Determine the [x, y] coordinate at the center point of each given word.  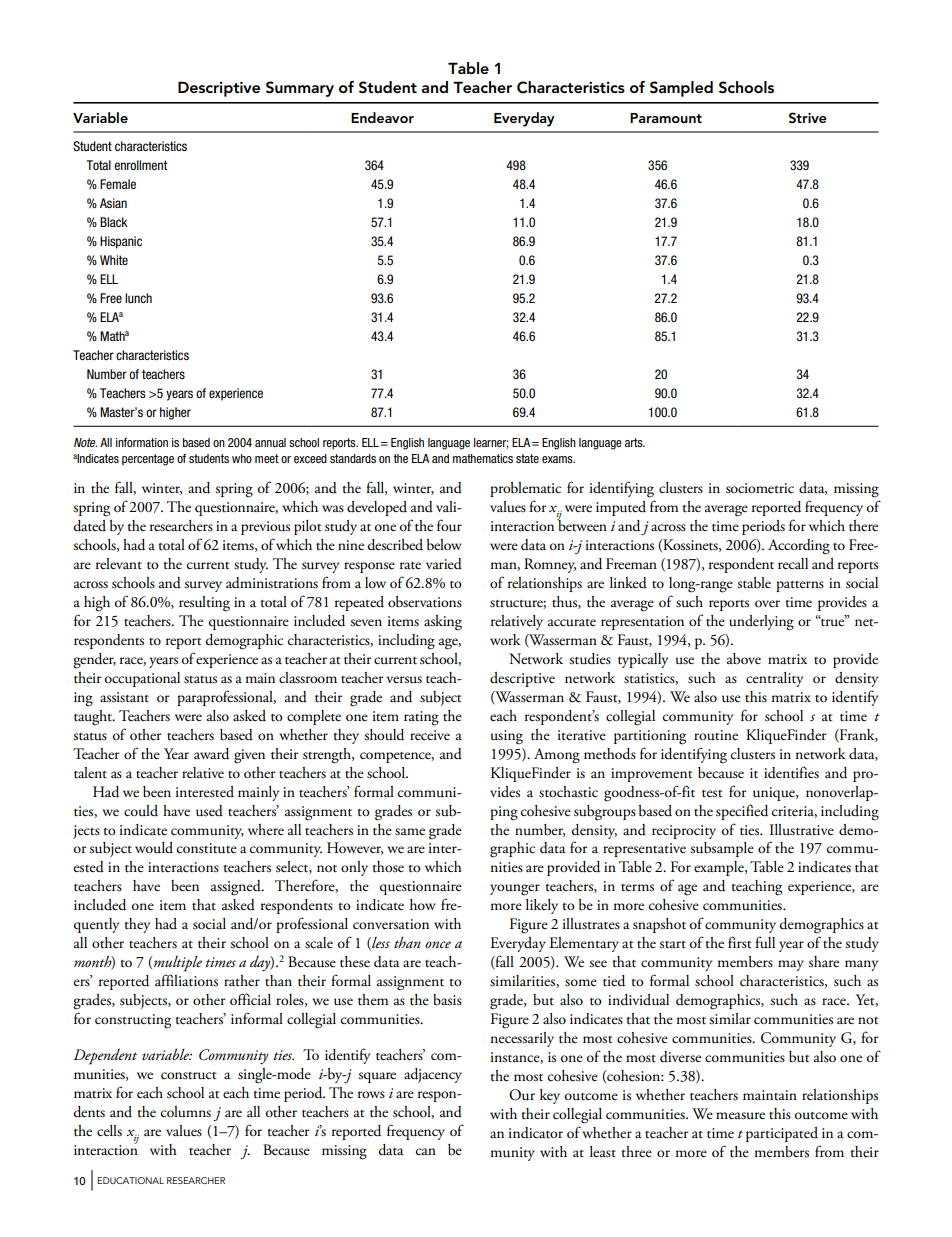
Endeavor [382, 117]
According [799, 547]
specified [742, 812]
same [410, 832]
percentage [148, 460]
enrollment [141, 165]
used [209, 811]
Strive [808, 118]
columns [186, 1112]
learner [491, 443]
